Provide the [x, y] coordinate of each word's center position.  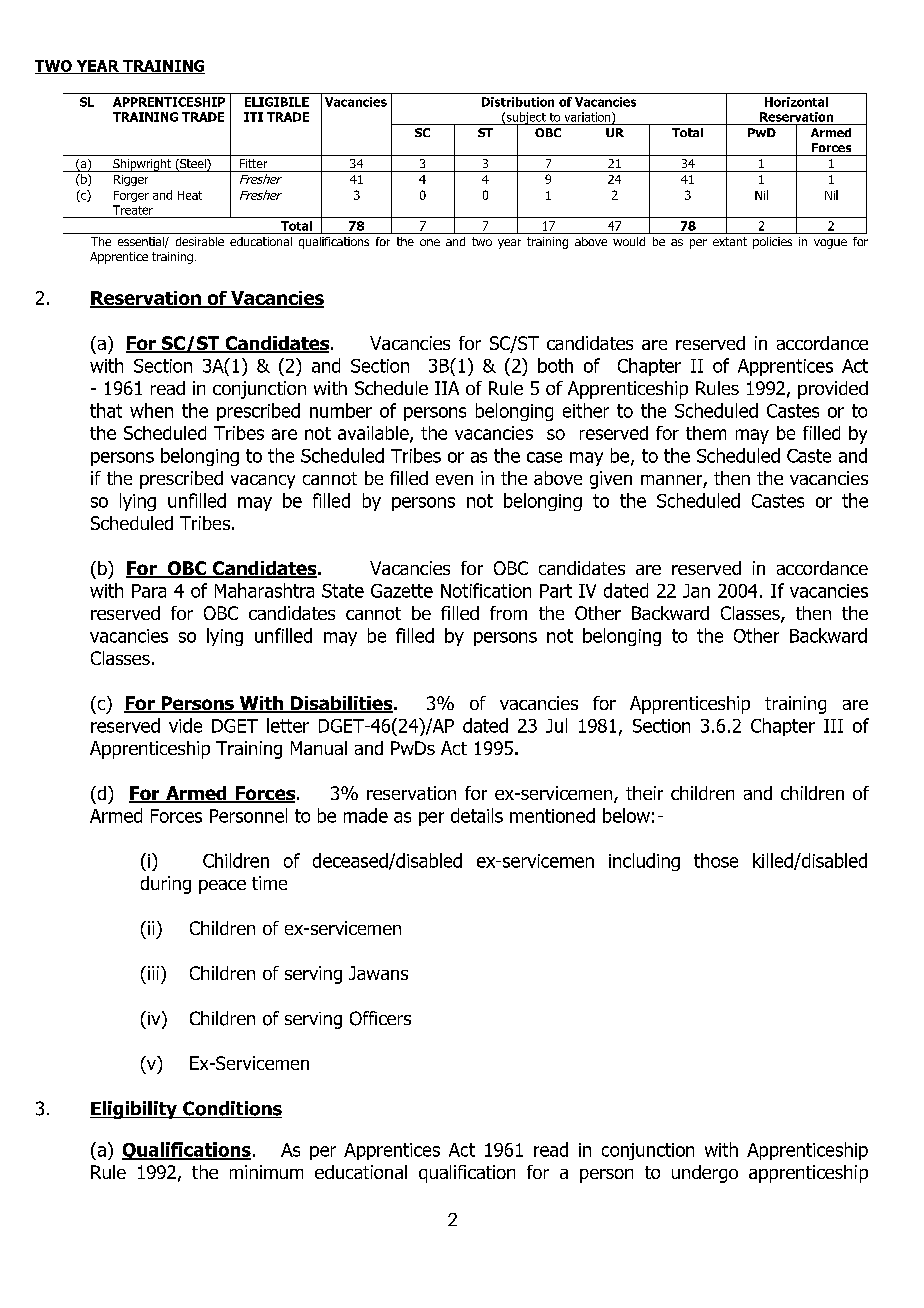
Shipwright [142, 165]
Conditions [231, 1109]
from [508, 613]
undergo [705, 1174]
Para [149, 591]
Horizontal [796, 102]
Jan [696, 591]
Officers [380, 1018]
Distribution [518, 102]
